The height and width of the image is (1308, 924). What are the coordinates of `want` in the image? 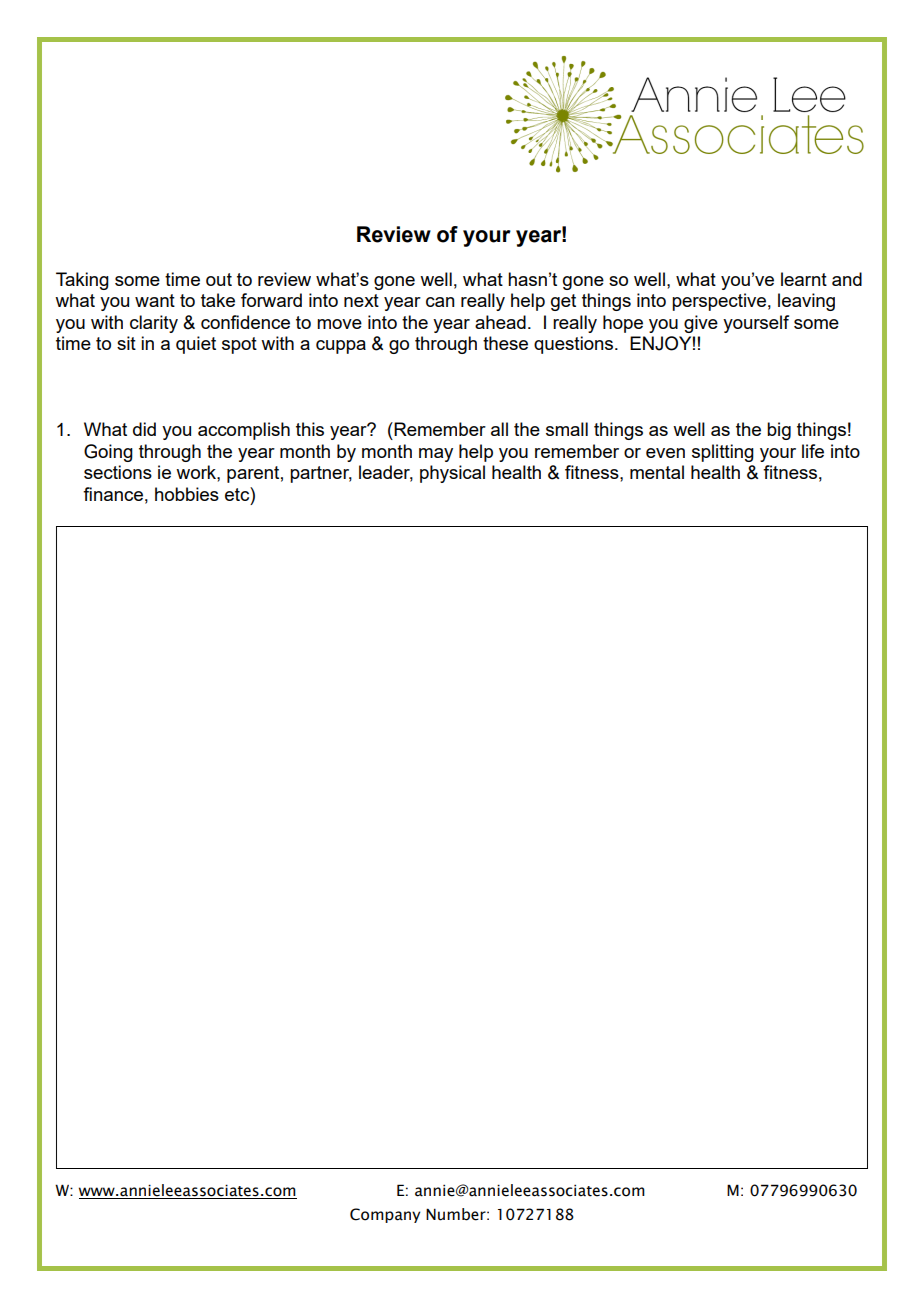 It's located at (155, 300).
